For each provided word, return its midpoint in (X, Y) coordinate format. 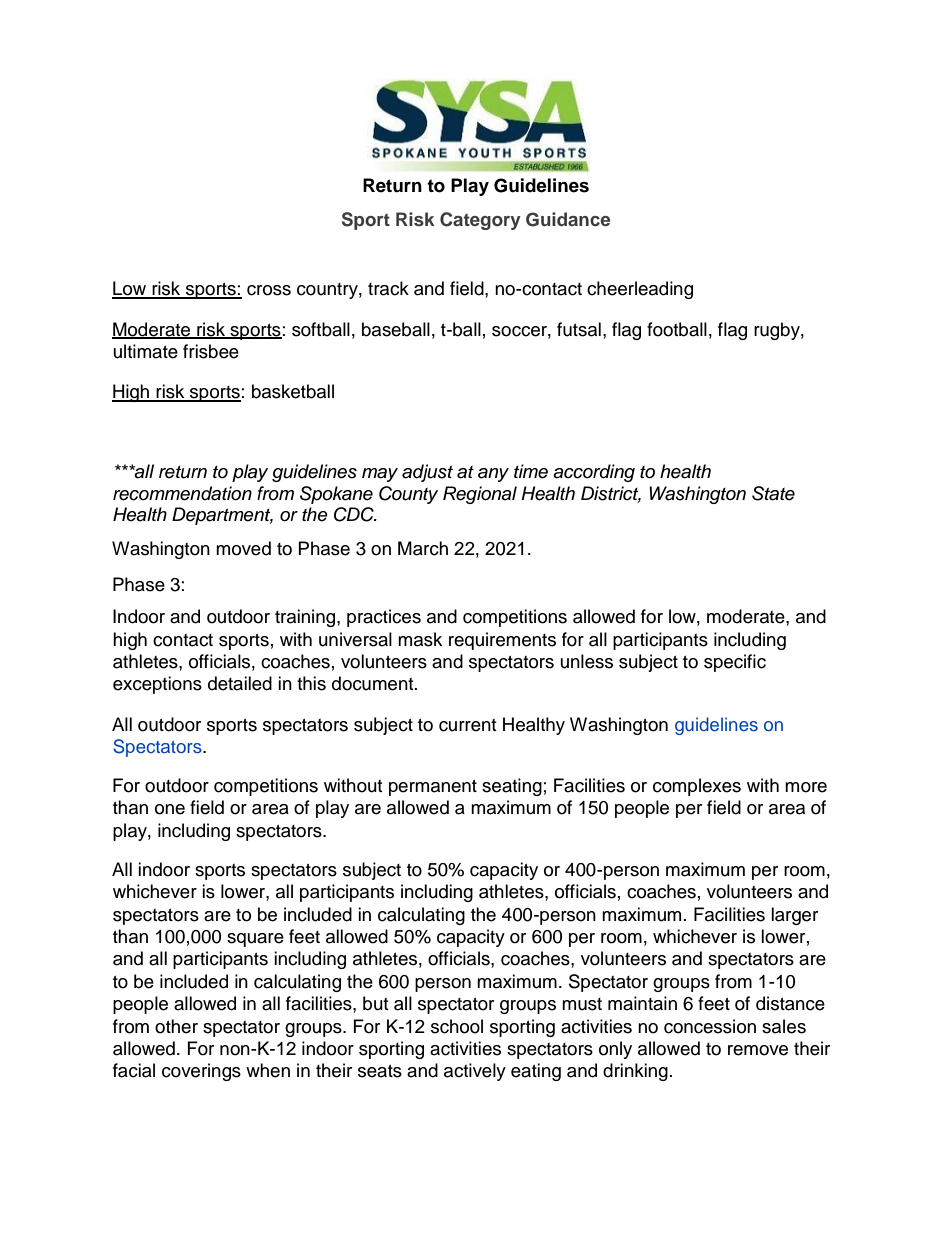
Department (222, 516)
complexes (697, 787)
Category (480, 221)
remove (758, 1050)
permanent (433, 788)
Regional (480, 495)
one (170, 809)
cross (269, 290)
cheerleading (640, 290)
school (457, 1026)
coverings (201, 1072)
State (773, 493)
